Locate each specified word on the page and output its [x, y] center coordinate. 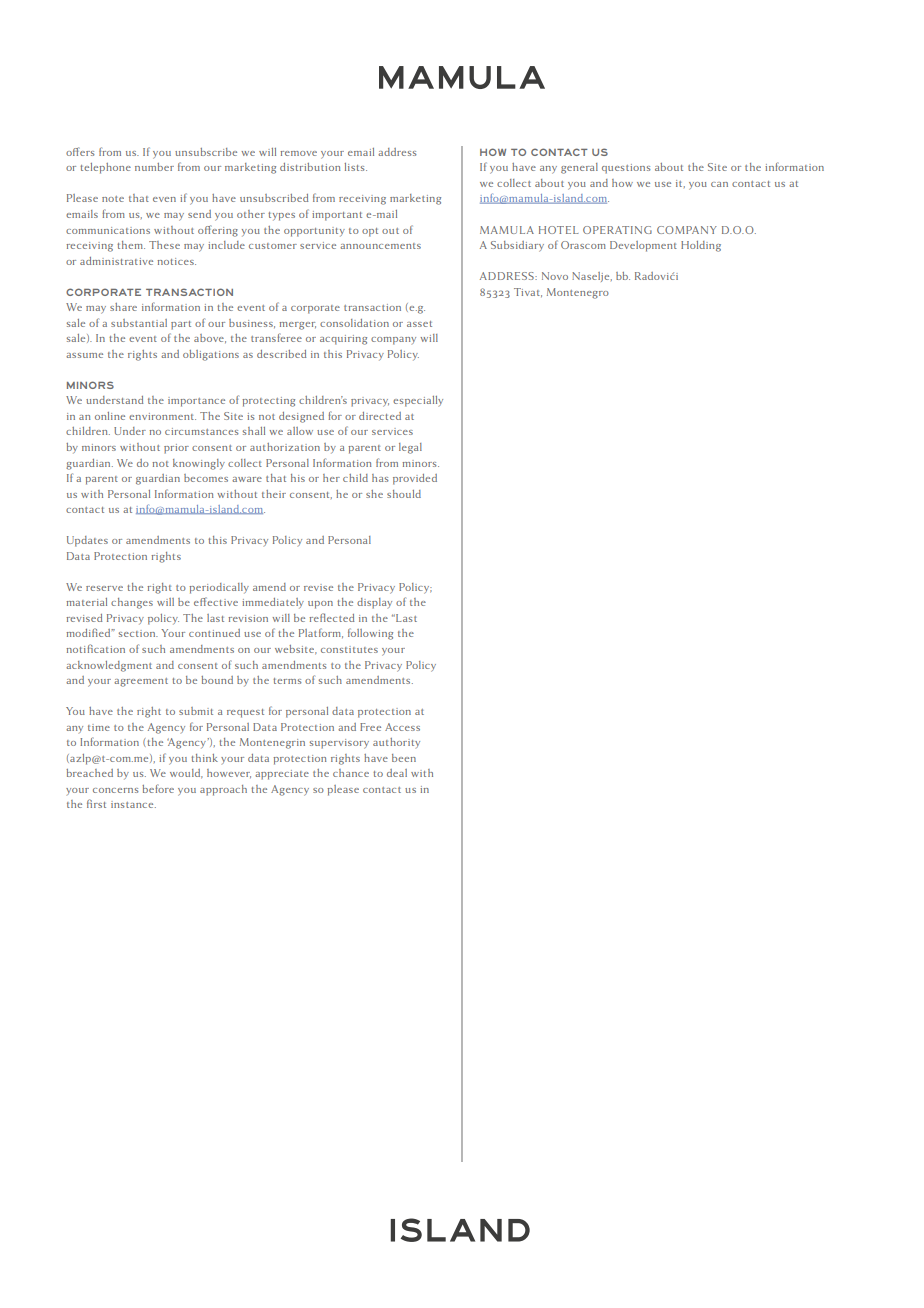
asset [419, 324]
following [370, 634]
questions [626, 169]
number [154, 167]
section [138, 633]
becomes [206, 478]
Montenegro [578, 293]
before [158, 788]
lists [355, 167]
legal [410, 448]
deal [397, 773]
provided [415, 479]
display [374, 603]
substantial [139, 323]
